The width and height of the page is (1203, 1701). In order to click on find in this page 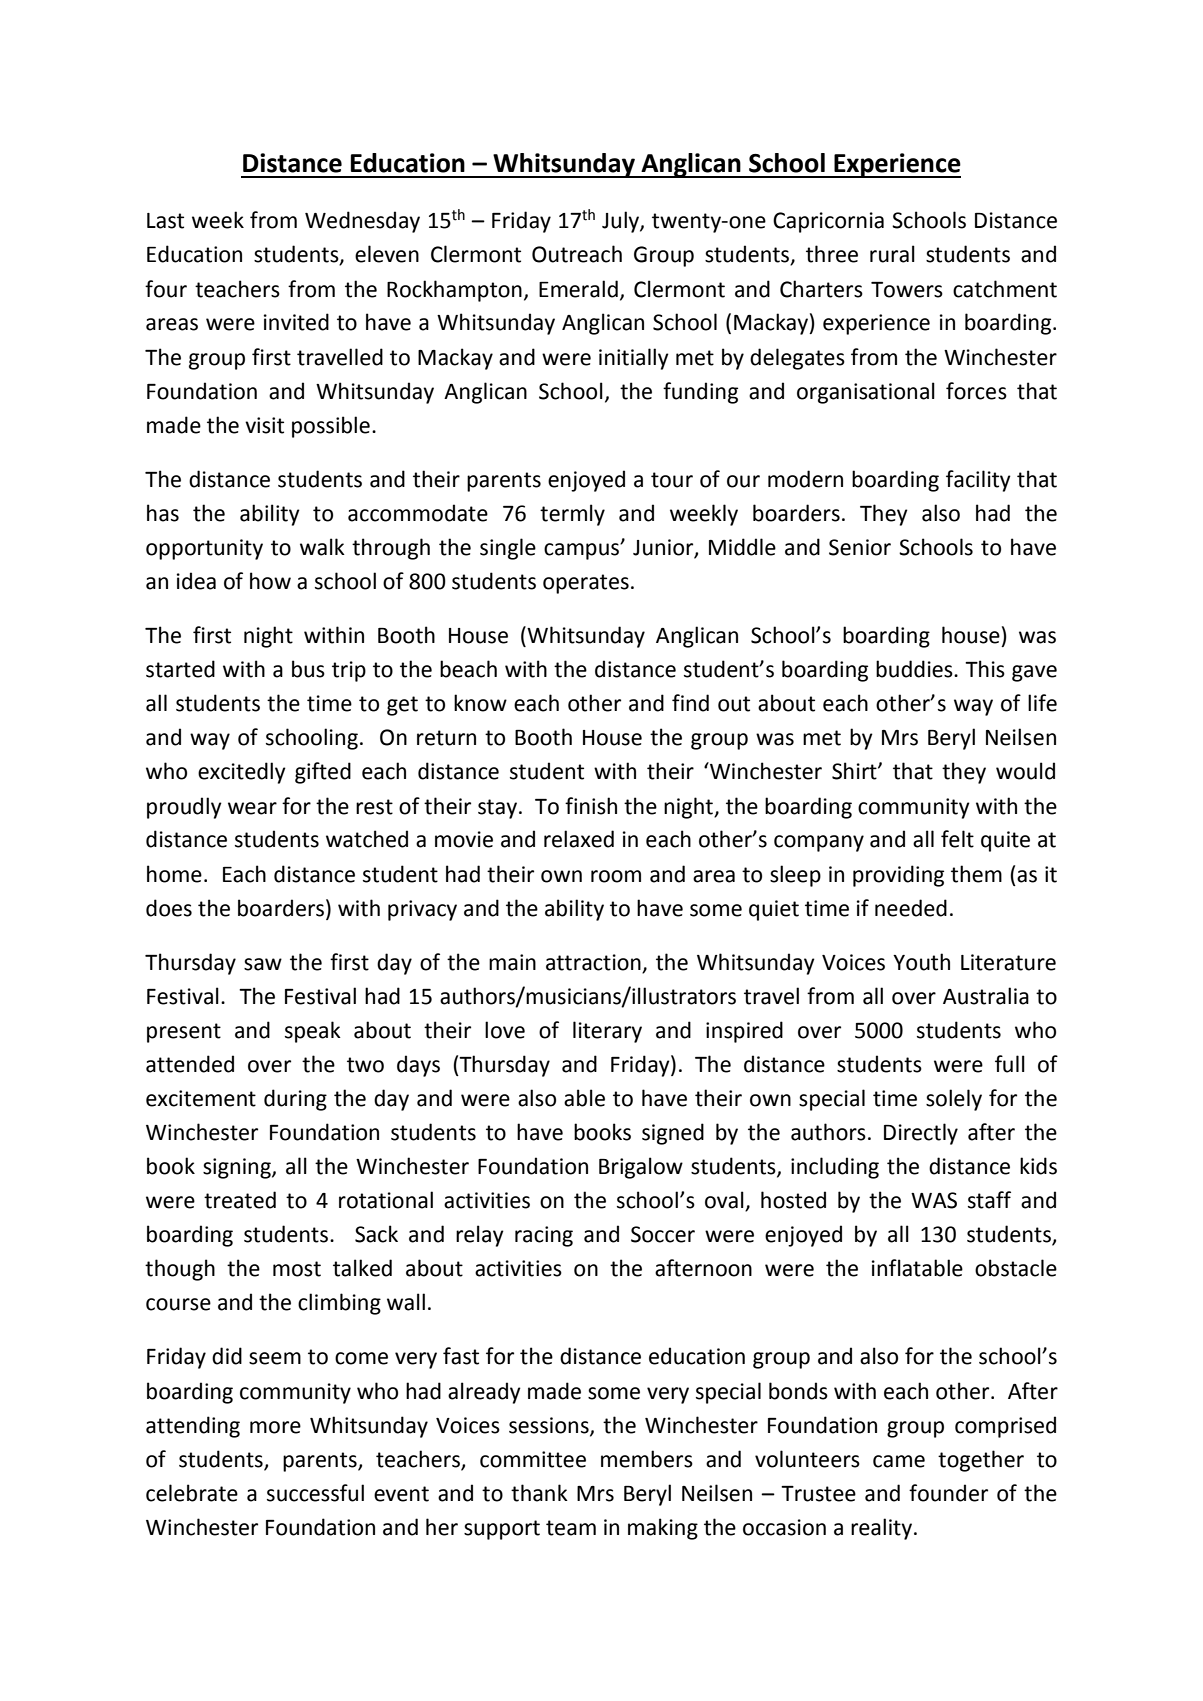, I will do `click(690, 703)`.
